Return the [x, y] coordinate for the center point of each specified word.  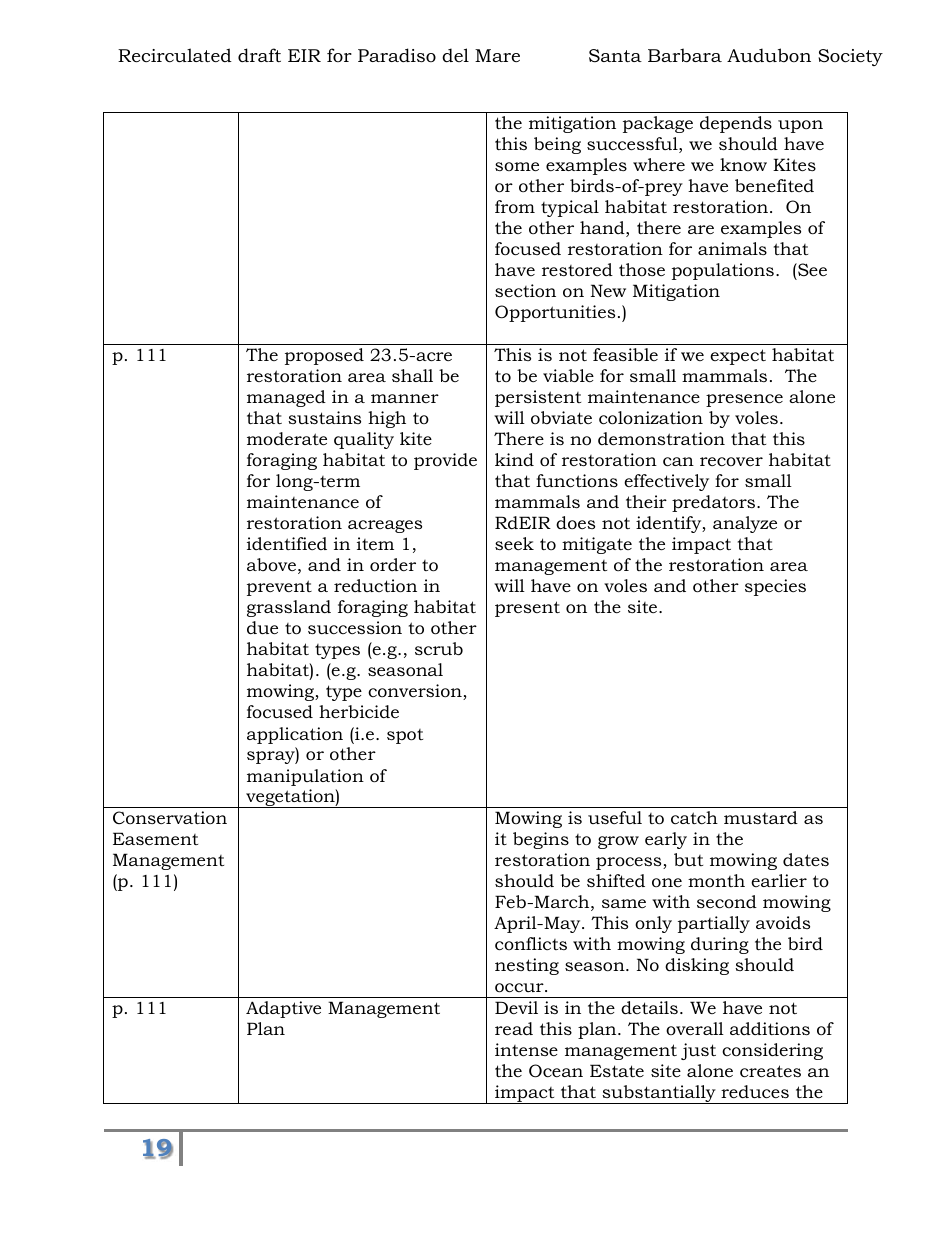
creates [770, 1071]
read [514, 1029]
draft [259, 55]
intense [526, 1049]
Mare [497, 55]
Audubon [769, 55]
